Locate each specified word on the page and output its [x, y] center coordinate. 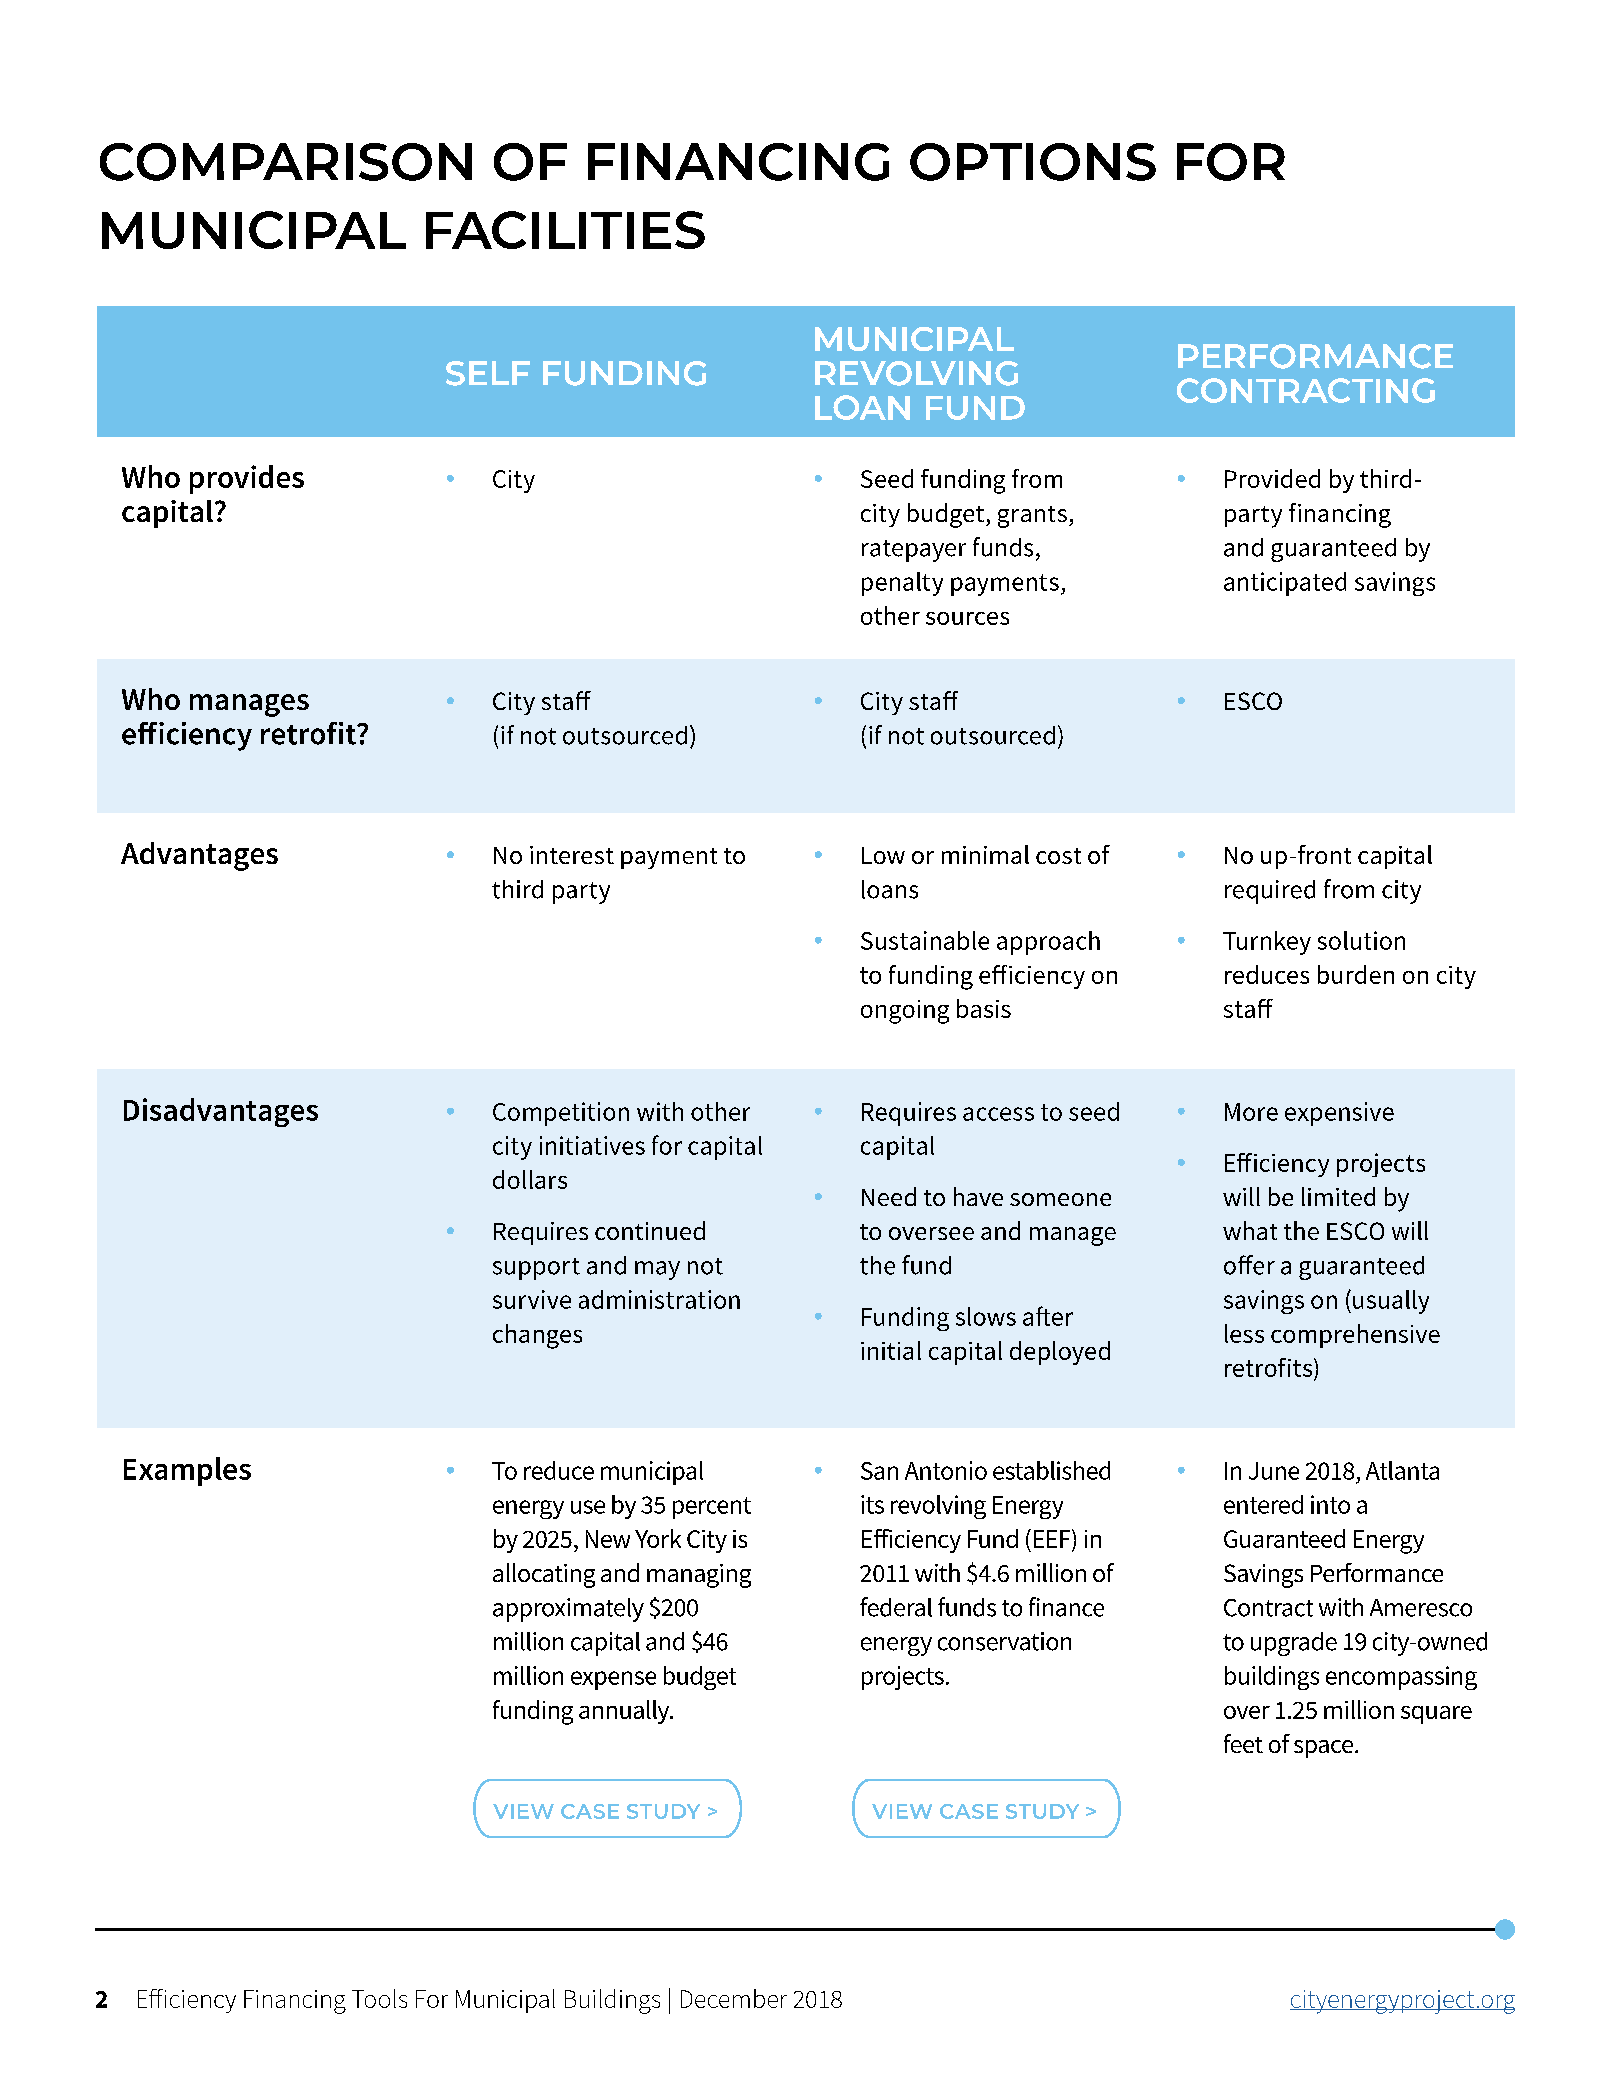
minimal [985, 854]
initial [891, 1350]
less [1244, 1333]
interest [572, 855]
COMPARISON [286, 162]
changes [537, 1336]
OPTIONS [1033, 162]
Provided [1272, 478]
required [1270, 892]
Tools [379, 1998]
